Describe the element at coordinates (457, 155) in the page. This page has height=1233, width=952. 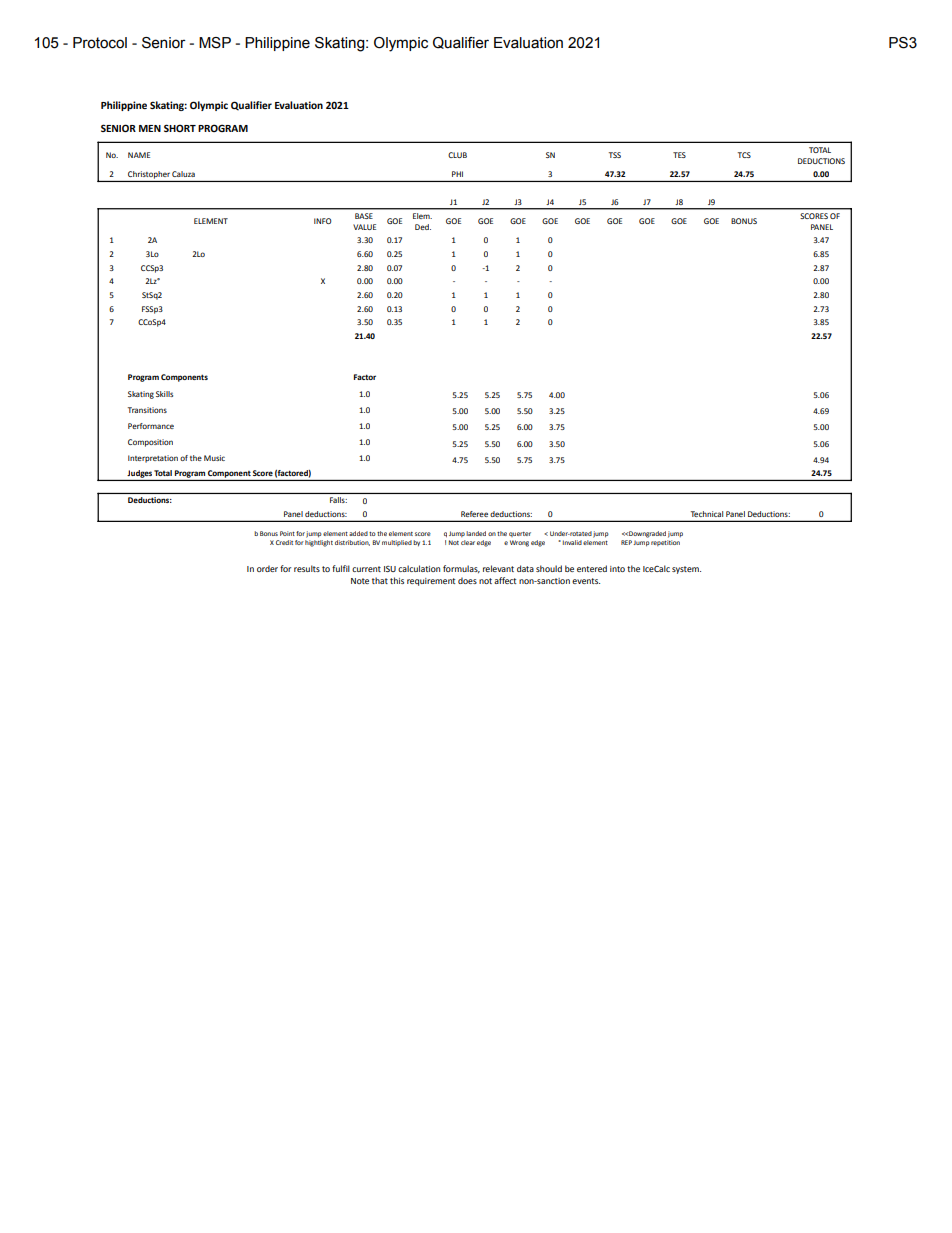
I see `CLUB` at that location.
